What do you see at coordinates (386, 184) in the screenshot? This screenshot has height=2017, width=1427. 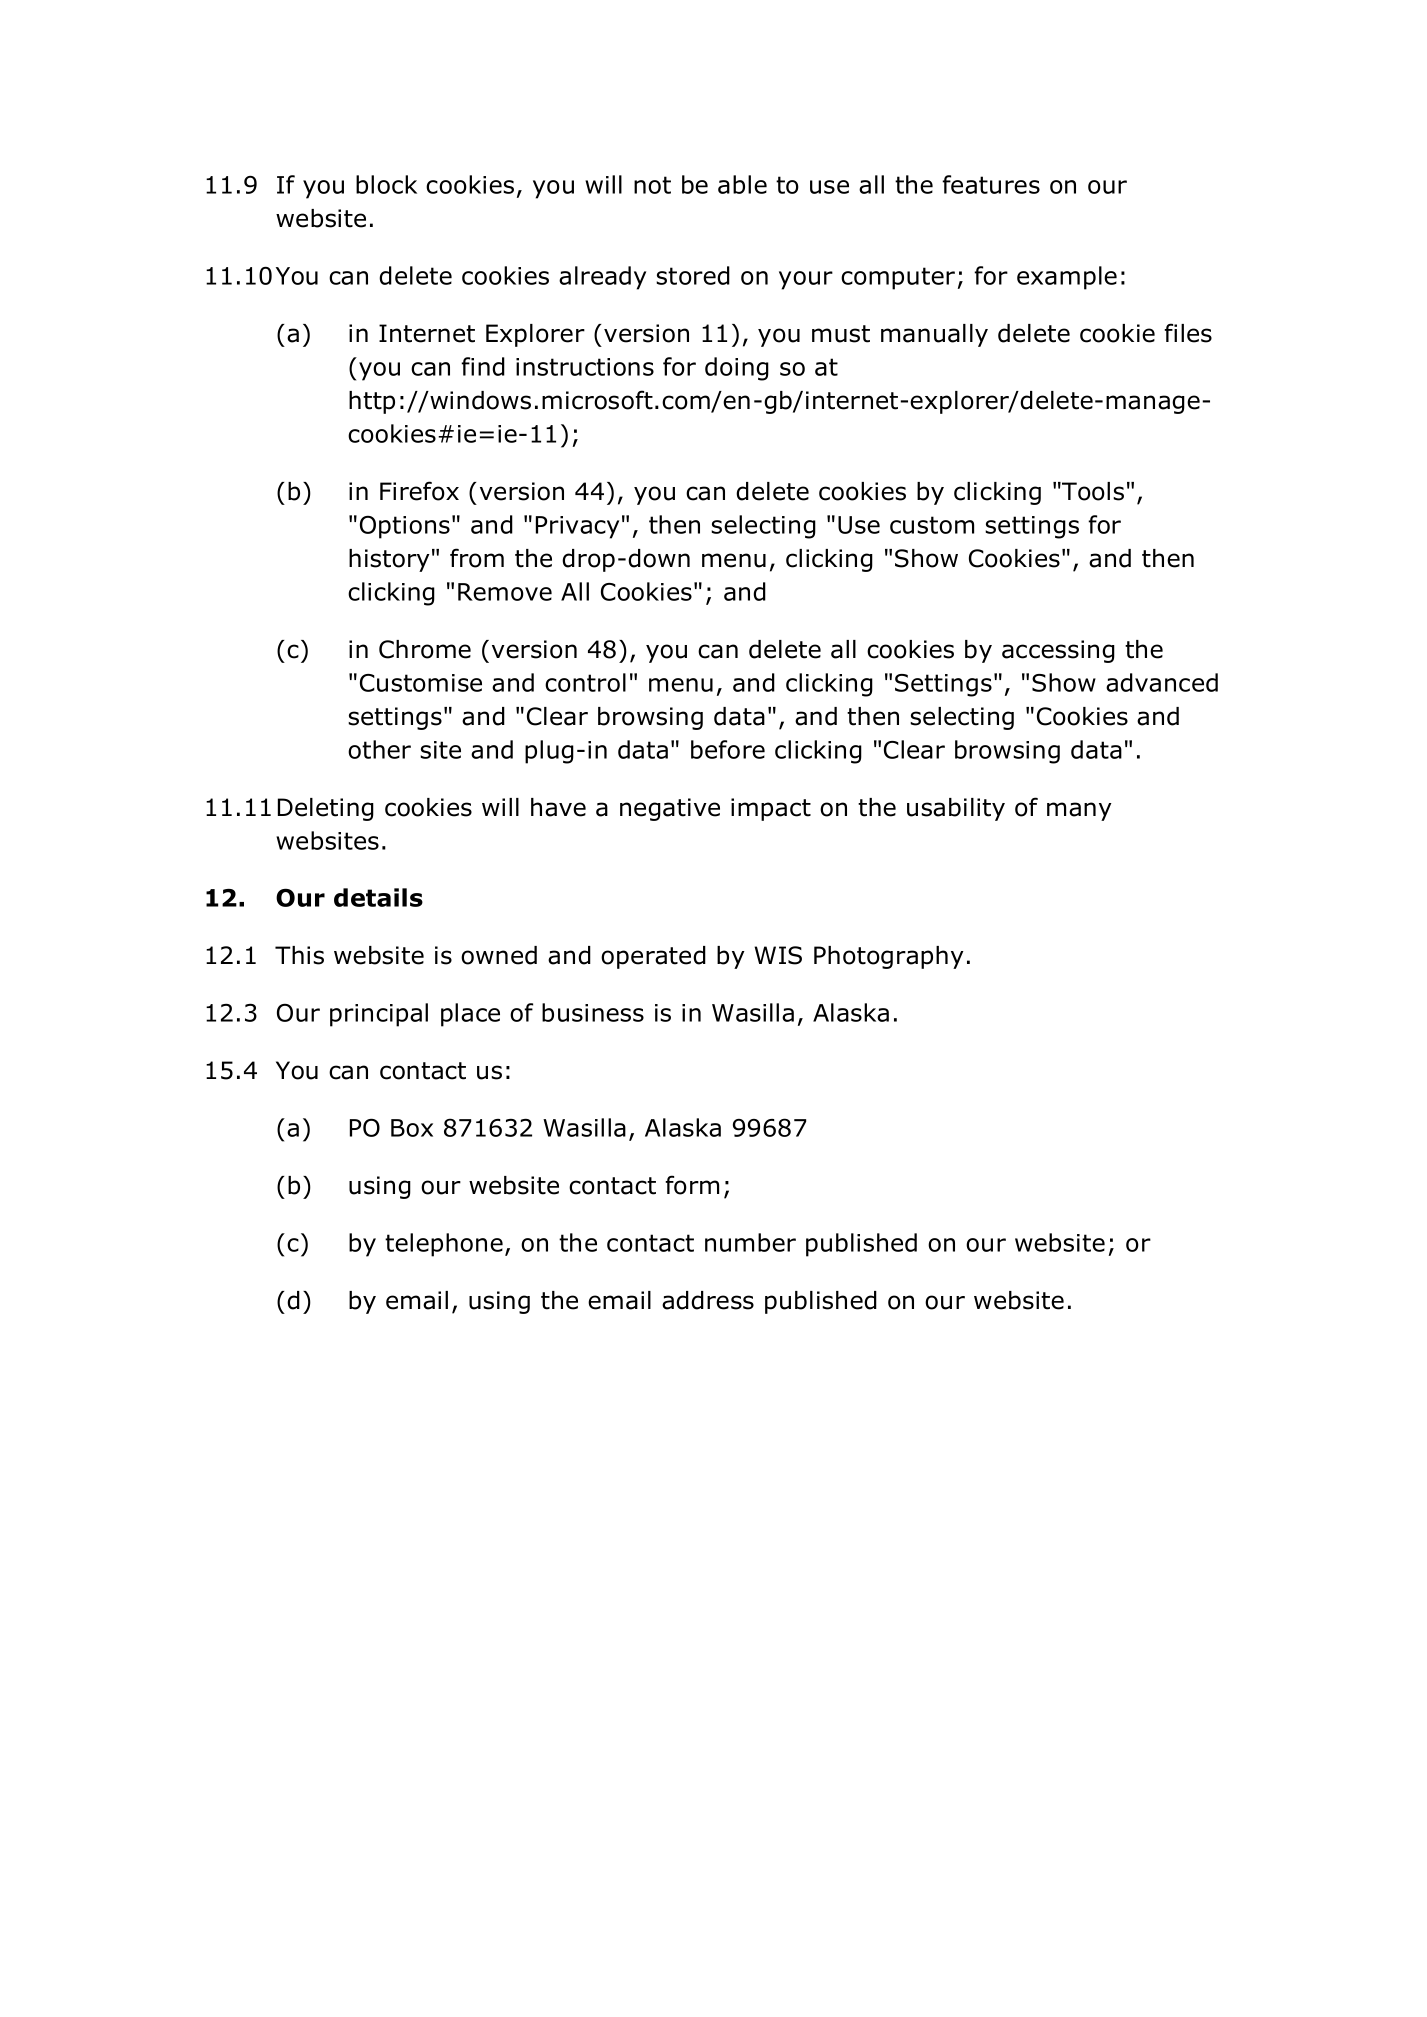 I see `block` at bounding box center [386, 184].
